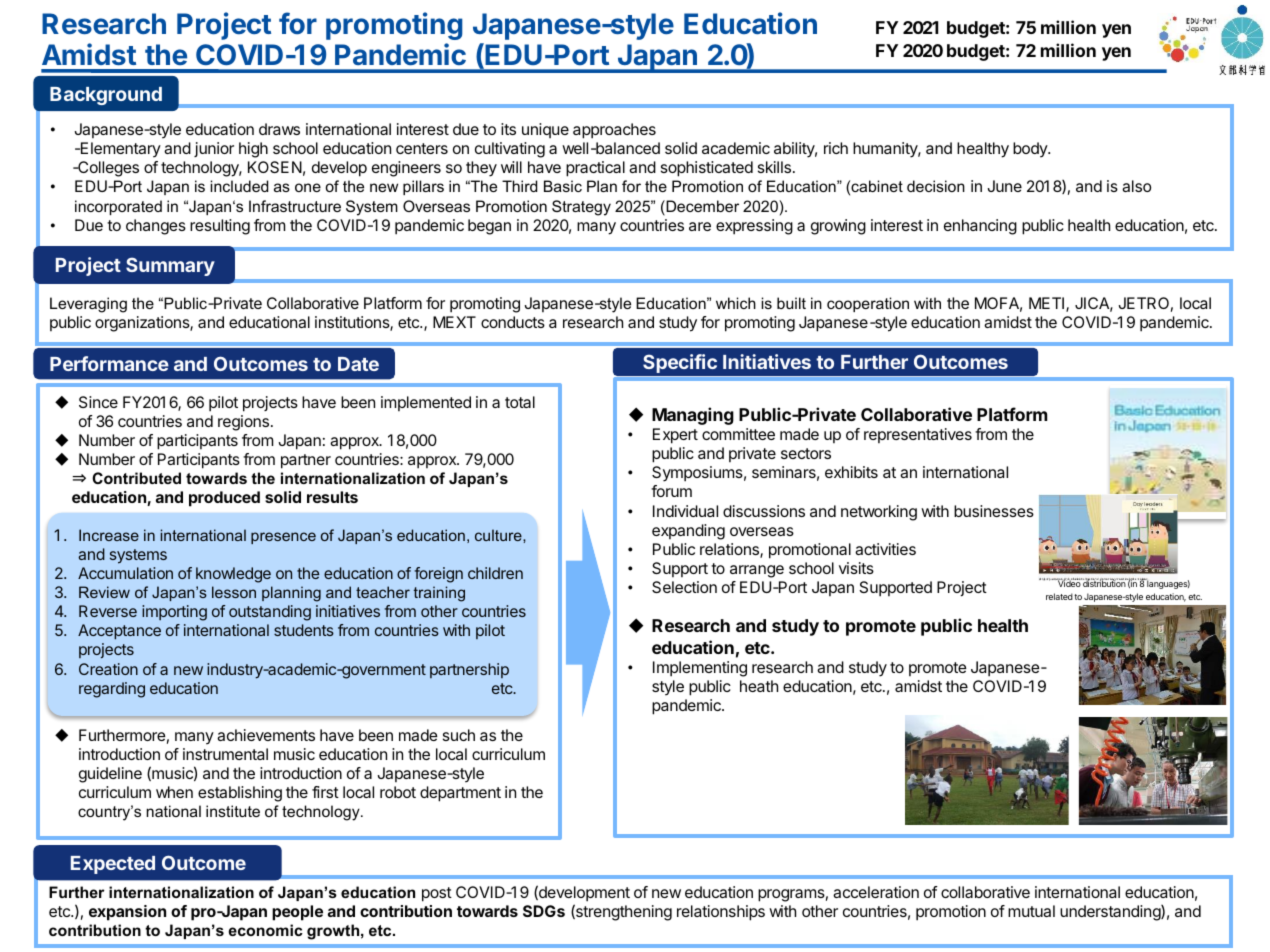 The height and width of the screenshot is (952, 1270). What do you see at coordinates (234, 592) in the screenshot?
I see `lesson` at bounding box center [234, 592].
